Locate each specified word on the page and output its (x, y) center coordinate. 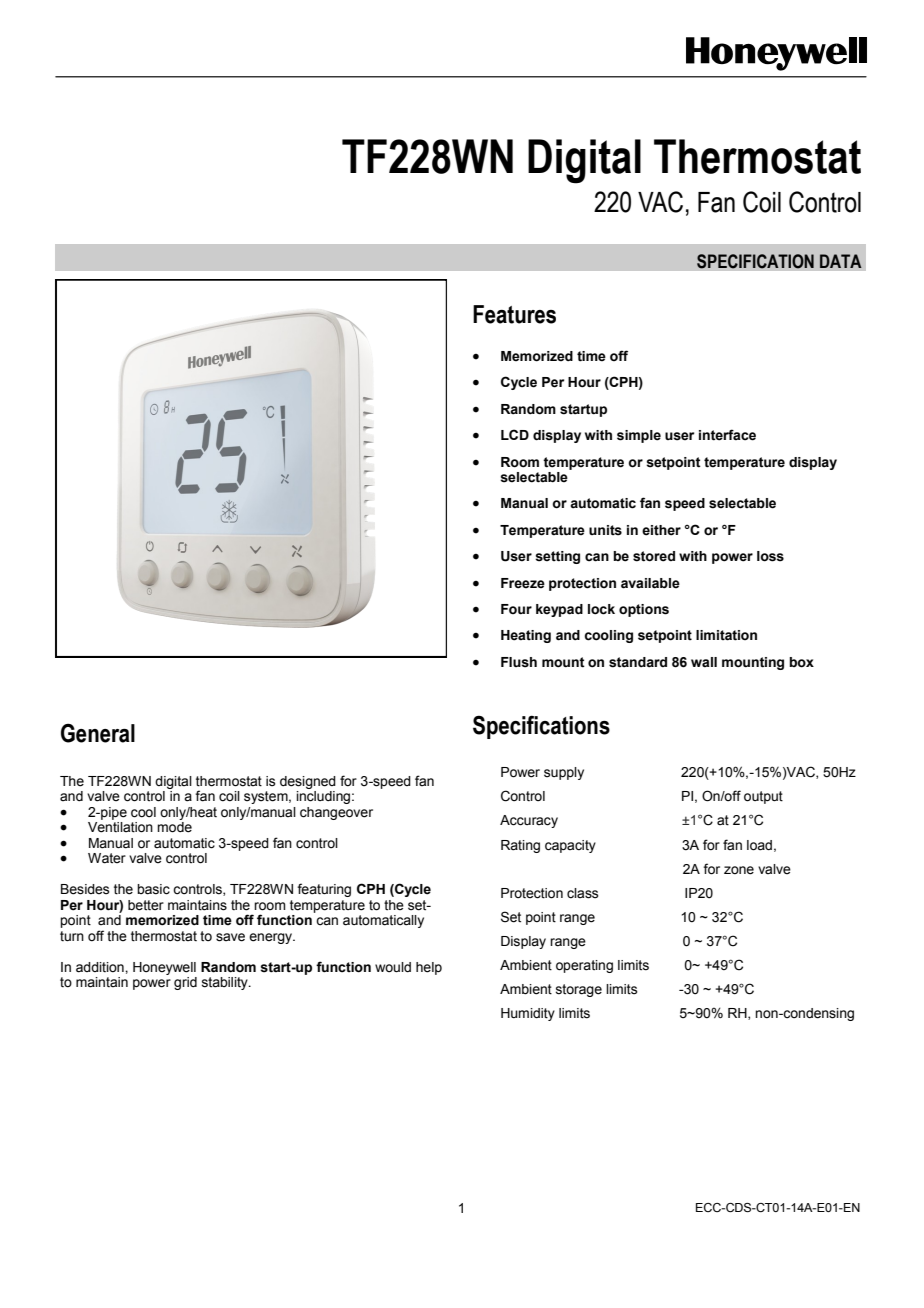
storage (579, 990)
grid (185, 983)
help (429, 968)
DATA (841, 261)
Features (514, 314)
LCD (515, 434)
